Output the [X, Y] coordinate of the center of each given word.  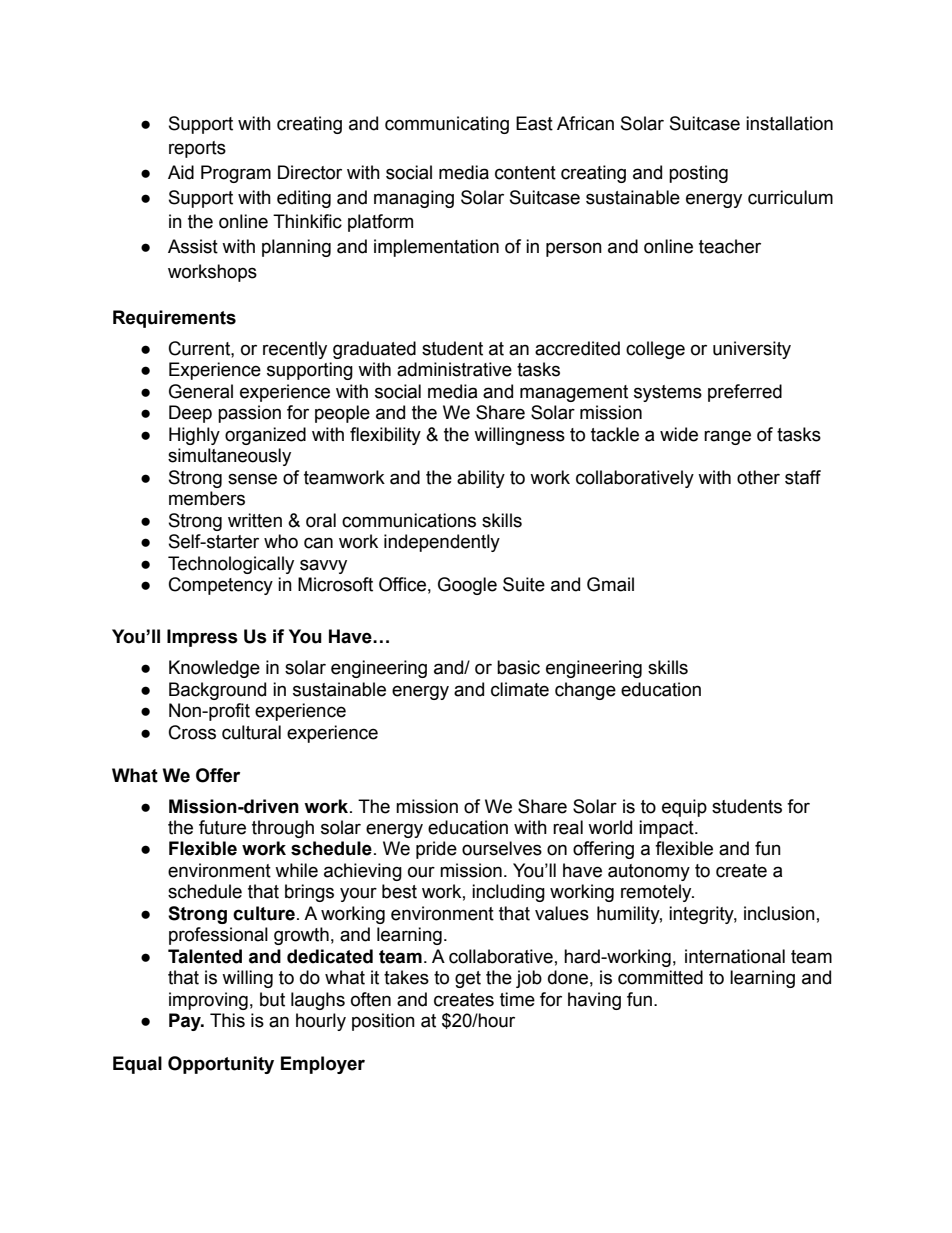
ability [481, 479]
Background [217, 691]
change [585, 691]
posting [698, 174]
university [752, 350]
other [758, 477]
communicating [447, 125]
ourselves [502, 848]
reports [197, 149]
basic [518, 667]
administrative [454, 369]
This [227, 1020]
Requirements [174, 319]
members [207, 498]
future [222, 827]
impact [667, 829]
